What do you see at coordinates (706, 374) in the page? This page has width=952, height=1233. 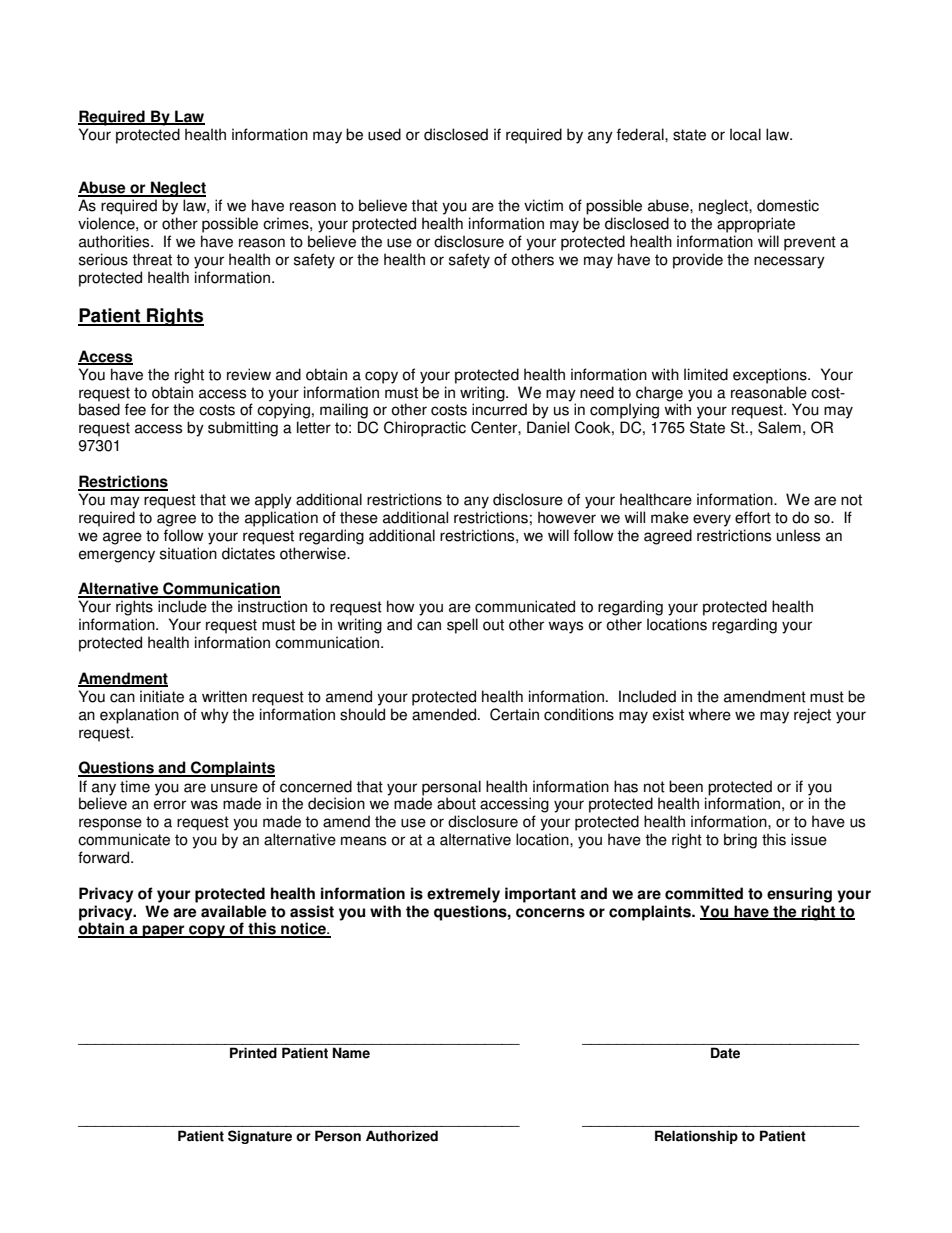 I see `limited` at bounding box center [706, 374].
